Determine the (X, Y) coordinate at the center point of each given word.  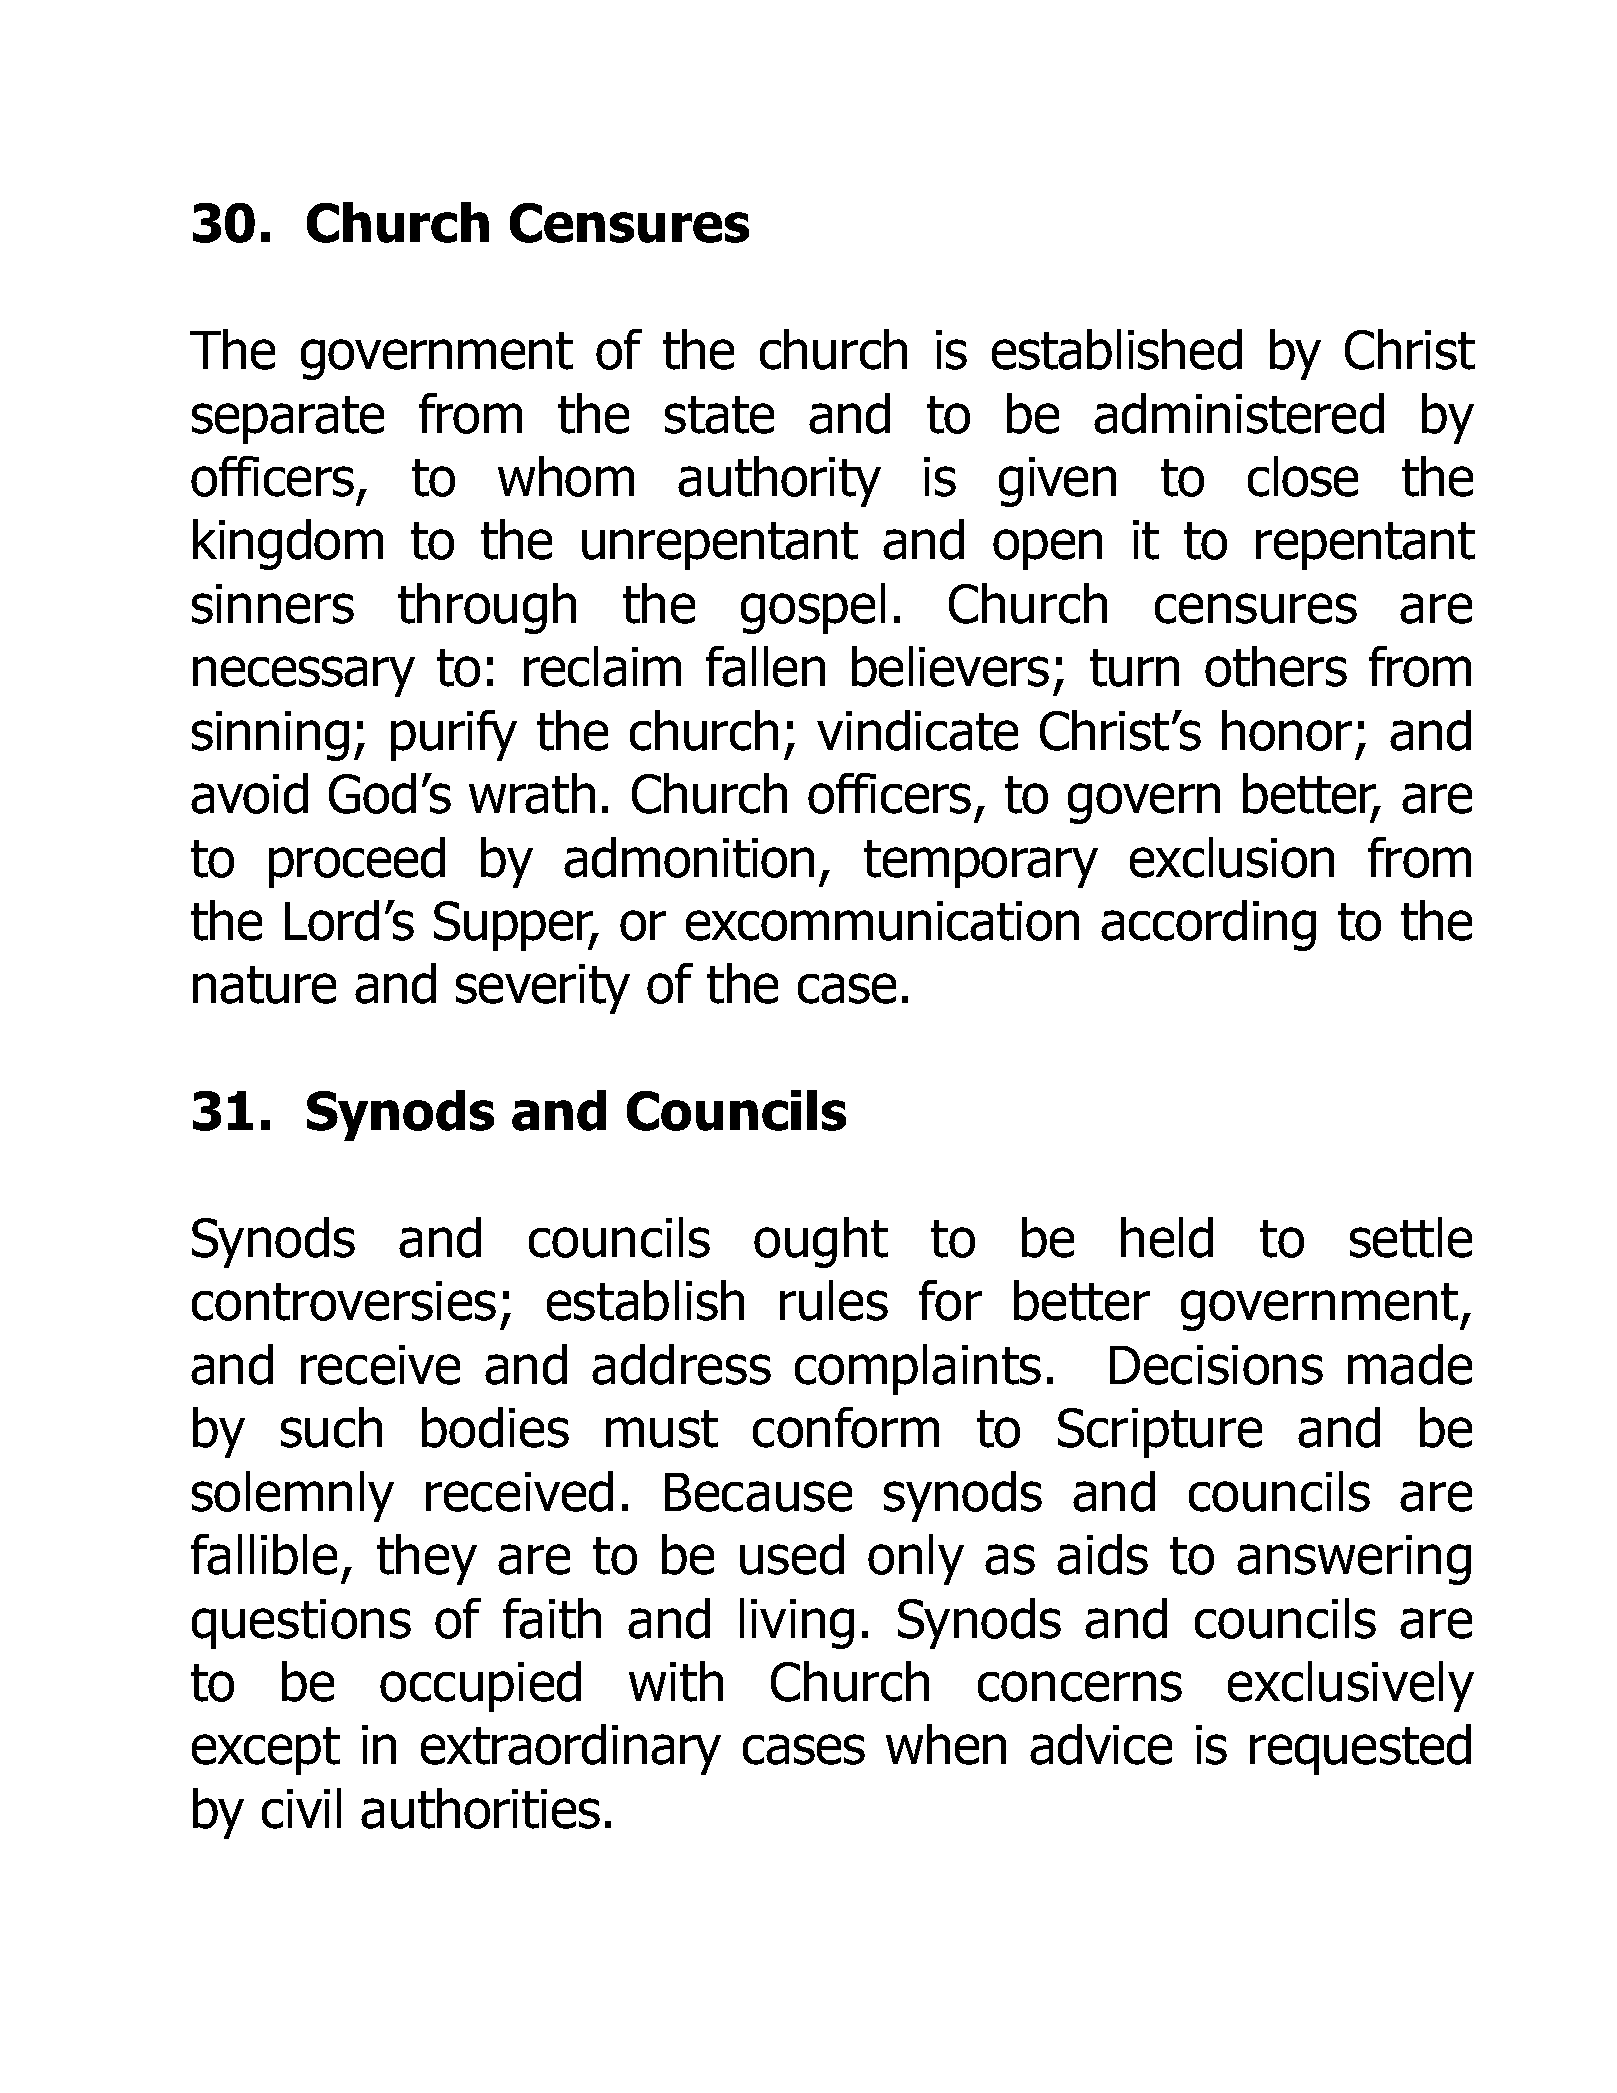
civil (301, 1808)
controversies (344, 1301)
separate (288, 420)
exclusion (1232, 857)
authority (779, 481)
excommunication (882, 921)
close (1303, 476)
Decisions (1216, 1365)
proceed (357, 862)
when (946, 1744)
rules (834, 1300)
